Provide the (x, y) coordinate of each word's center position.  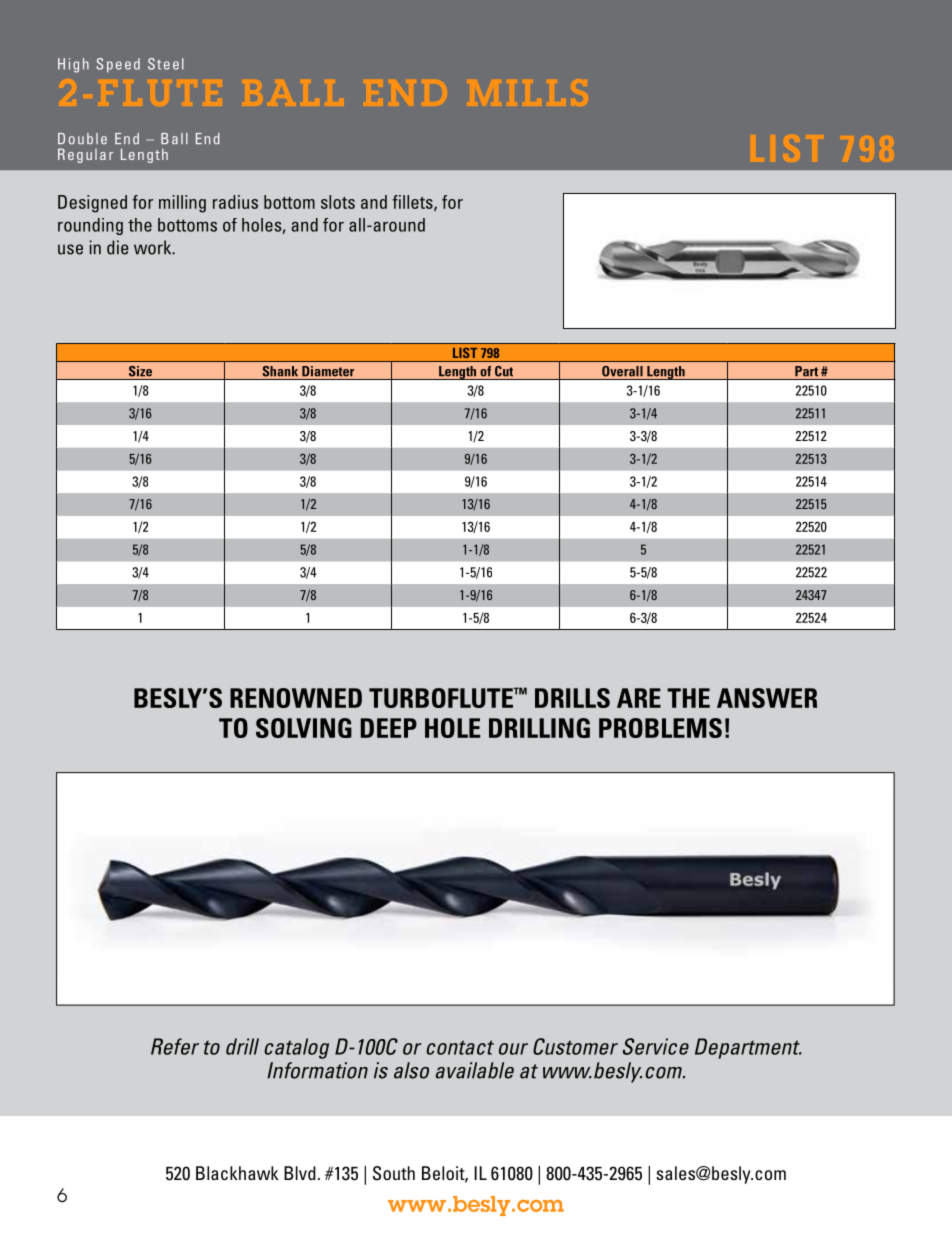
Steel (166, 64)
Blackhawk (237, 1173)
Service (656, 1046)
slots (338, 202)
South (394, 1173)
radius (235, 202)
